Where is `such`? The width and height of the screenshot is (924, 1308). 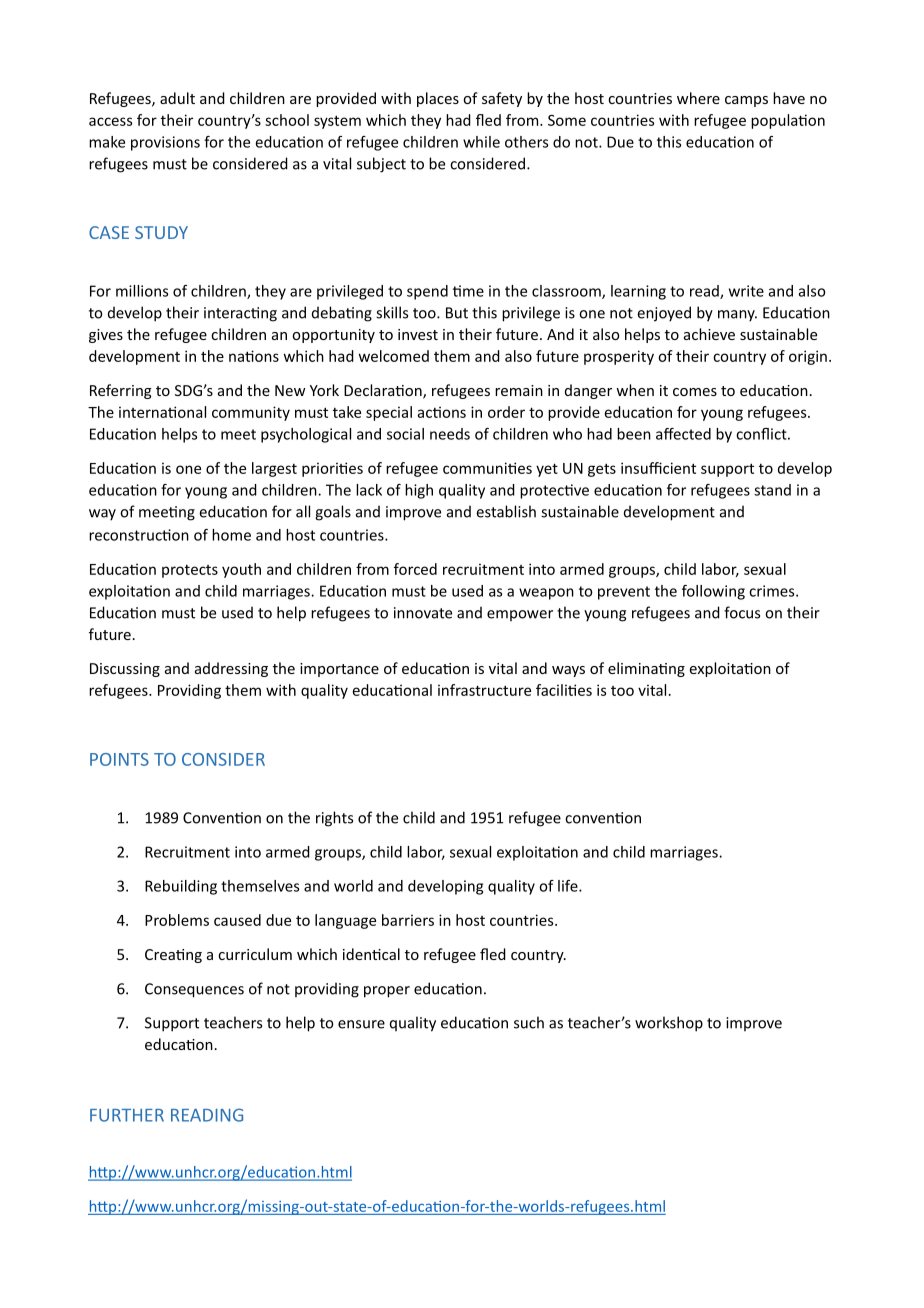
such is located at coordinates (529, 1022).
